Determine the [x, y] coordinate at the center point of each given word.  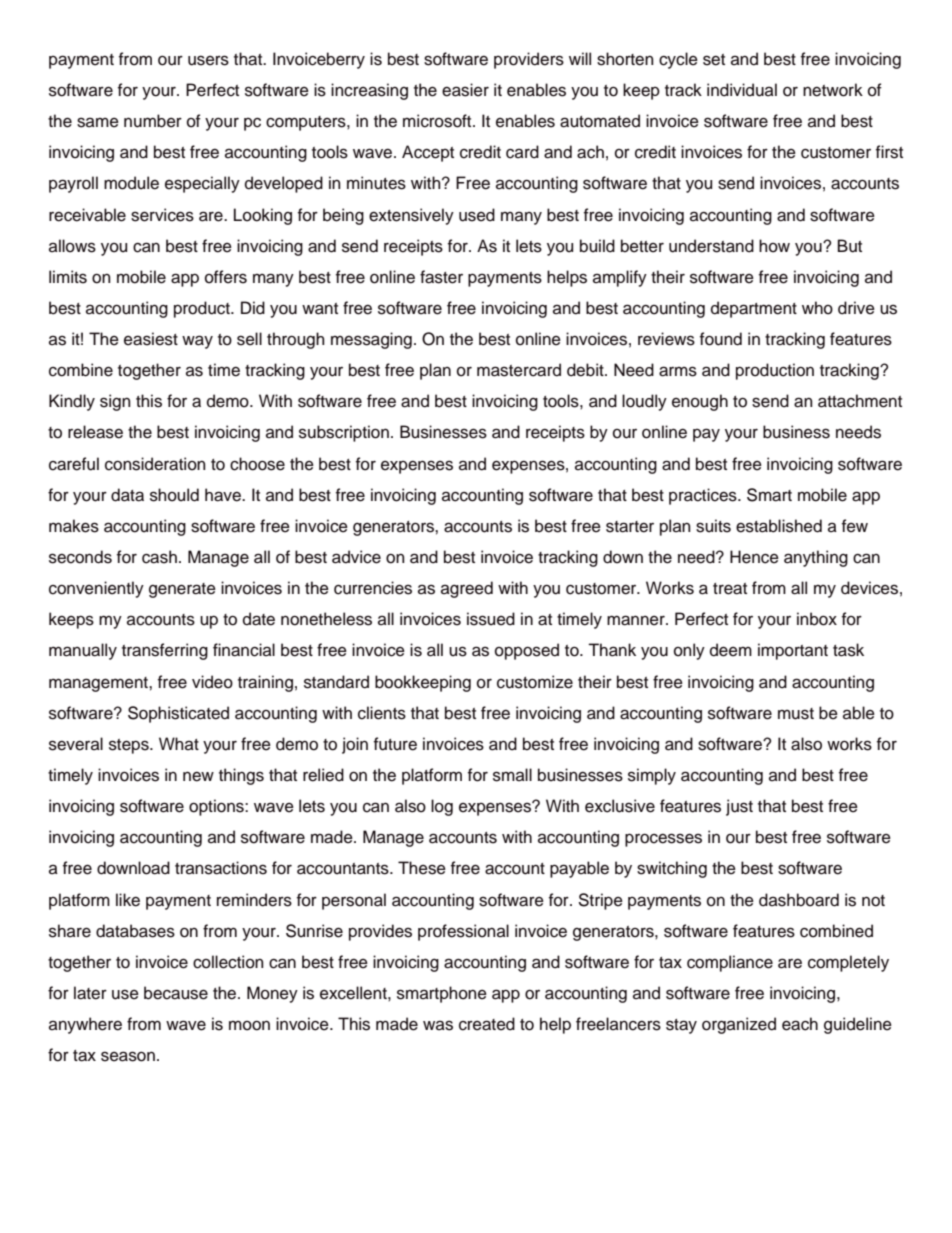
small [512, 775]
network [833, 90]
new [198, 776]
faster [441, 277]
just [739, 807]
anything [816, 558]
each [800, 1024]
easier [465, 90]
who [817, 308]
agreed [467, 589]
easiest [151, 339]
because [176, 993]
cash [159, 557]
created [487, 1024]
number [153, 121]
